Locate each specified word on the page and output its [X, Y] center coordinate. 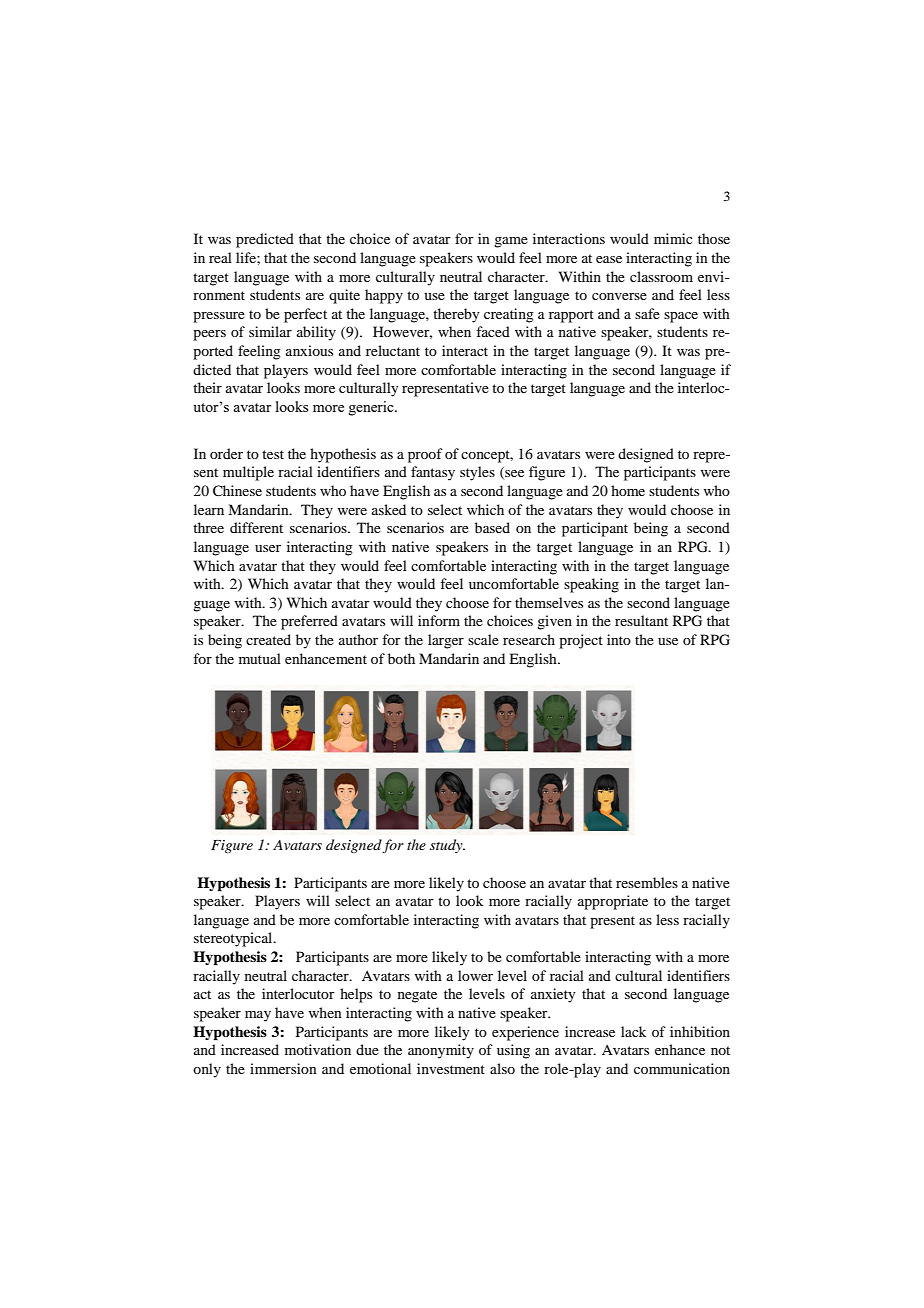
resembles [647, 882]
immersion [283, 1068]
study [447, 846]
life [247, 257]
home [628, 490]
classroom [661, 276]
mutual [260, 658]
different [256, 527]
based [492, 527]
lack [633, 1031]
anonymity [441, 1051]
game [511, 242]
